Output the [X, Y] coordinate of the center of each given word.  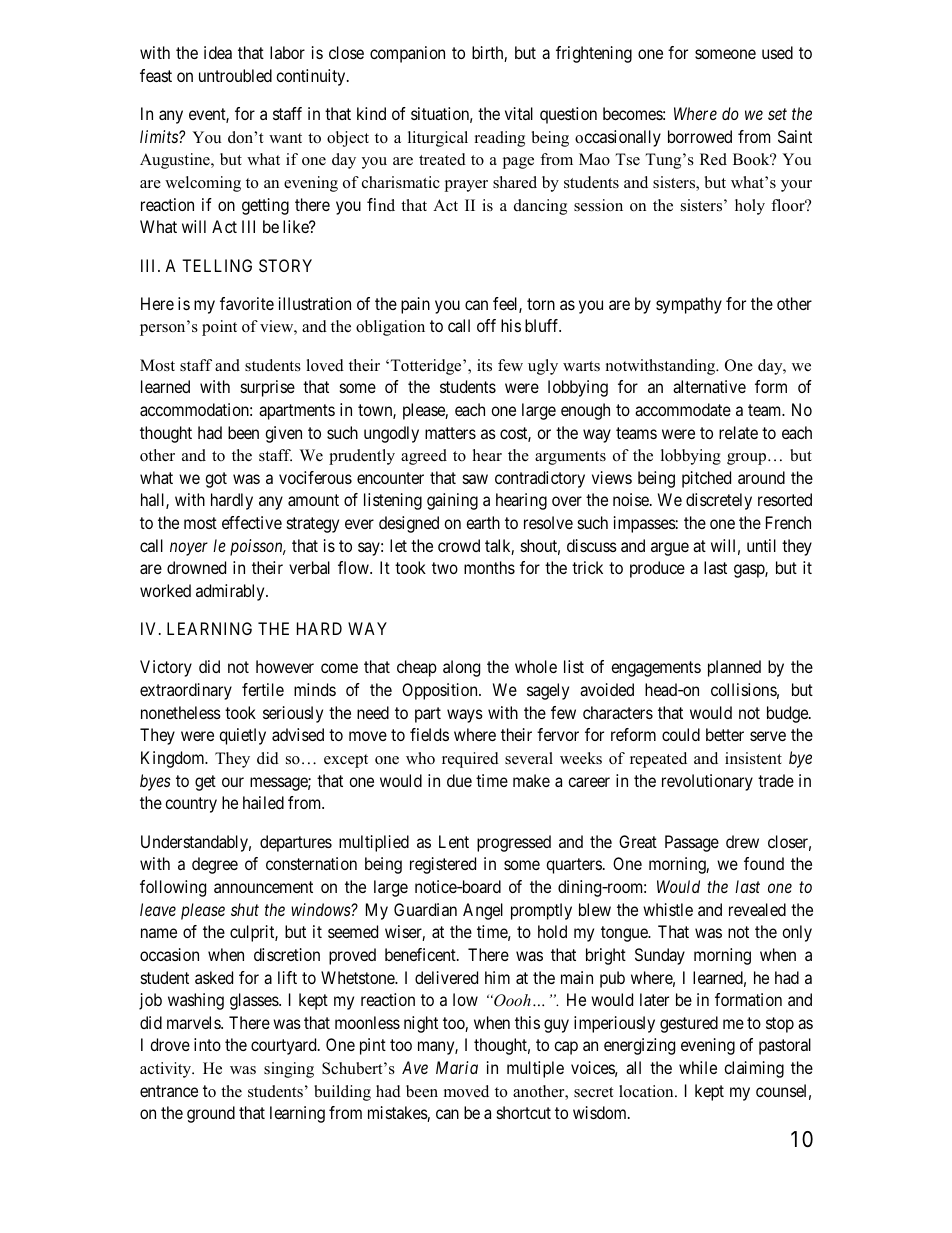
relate [738, 432]
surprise [268, 388]
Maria [457, 1067]
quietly [242, 736]
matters [450, 433]
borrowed [700, 136]
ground [211, 1114]
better [725, 734]
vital [519, 113]
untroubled [235, 75]
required [470, 760]
